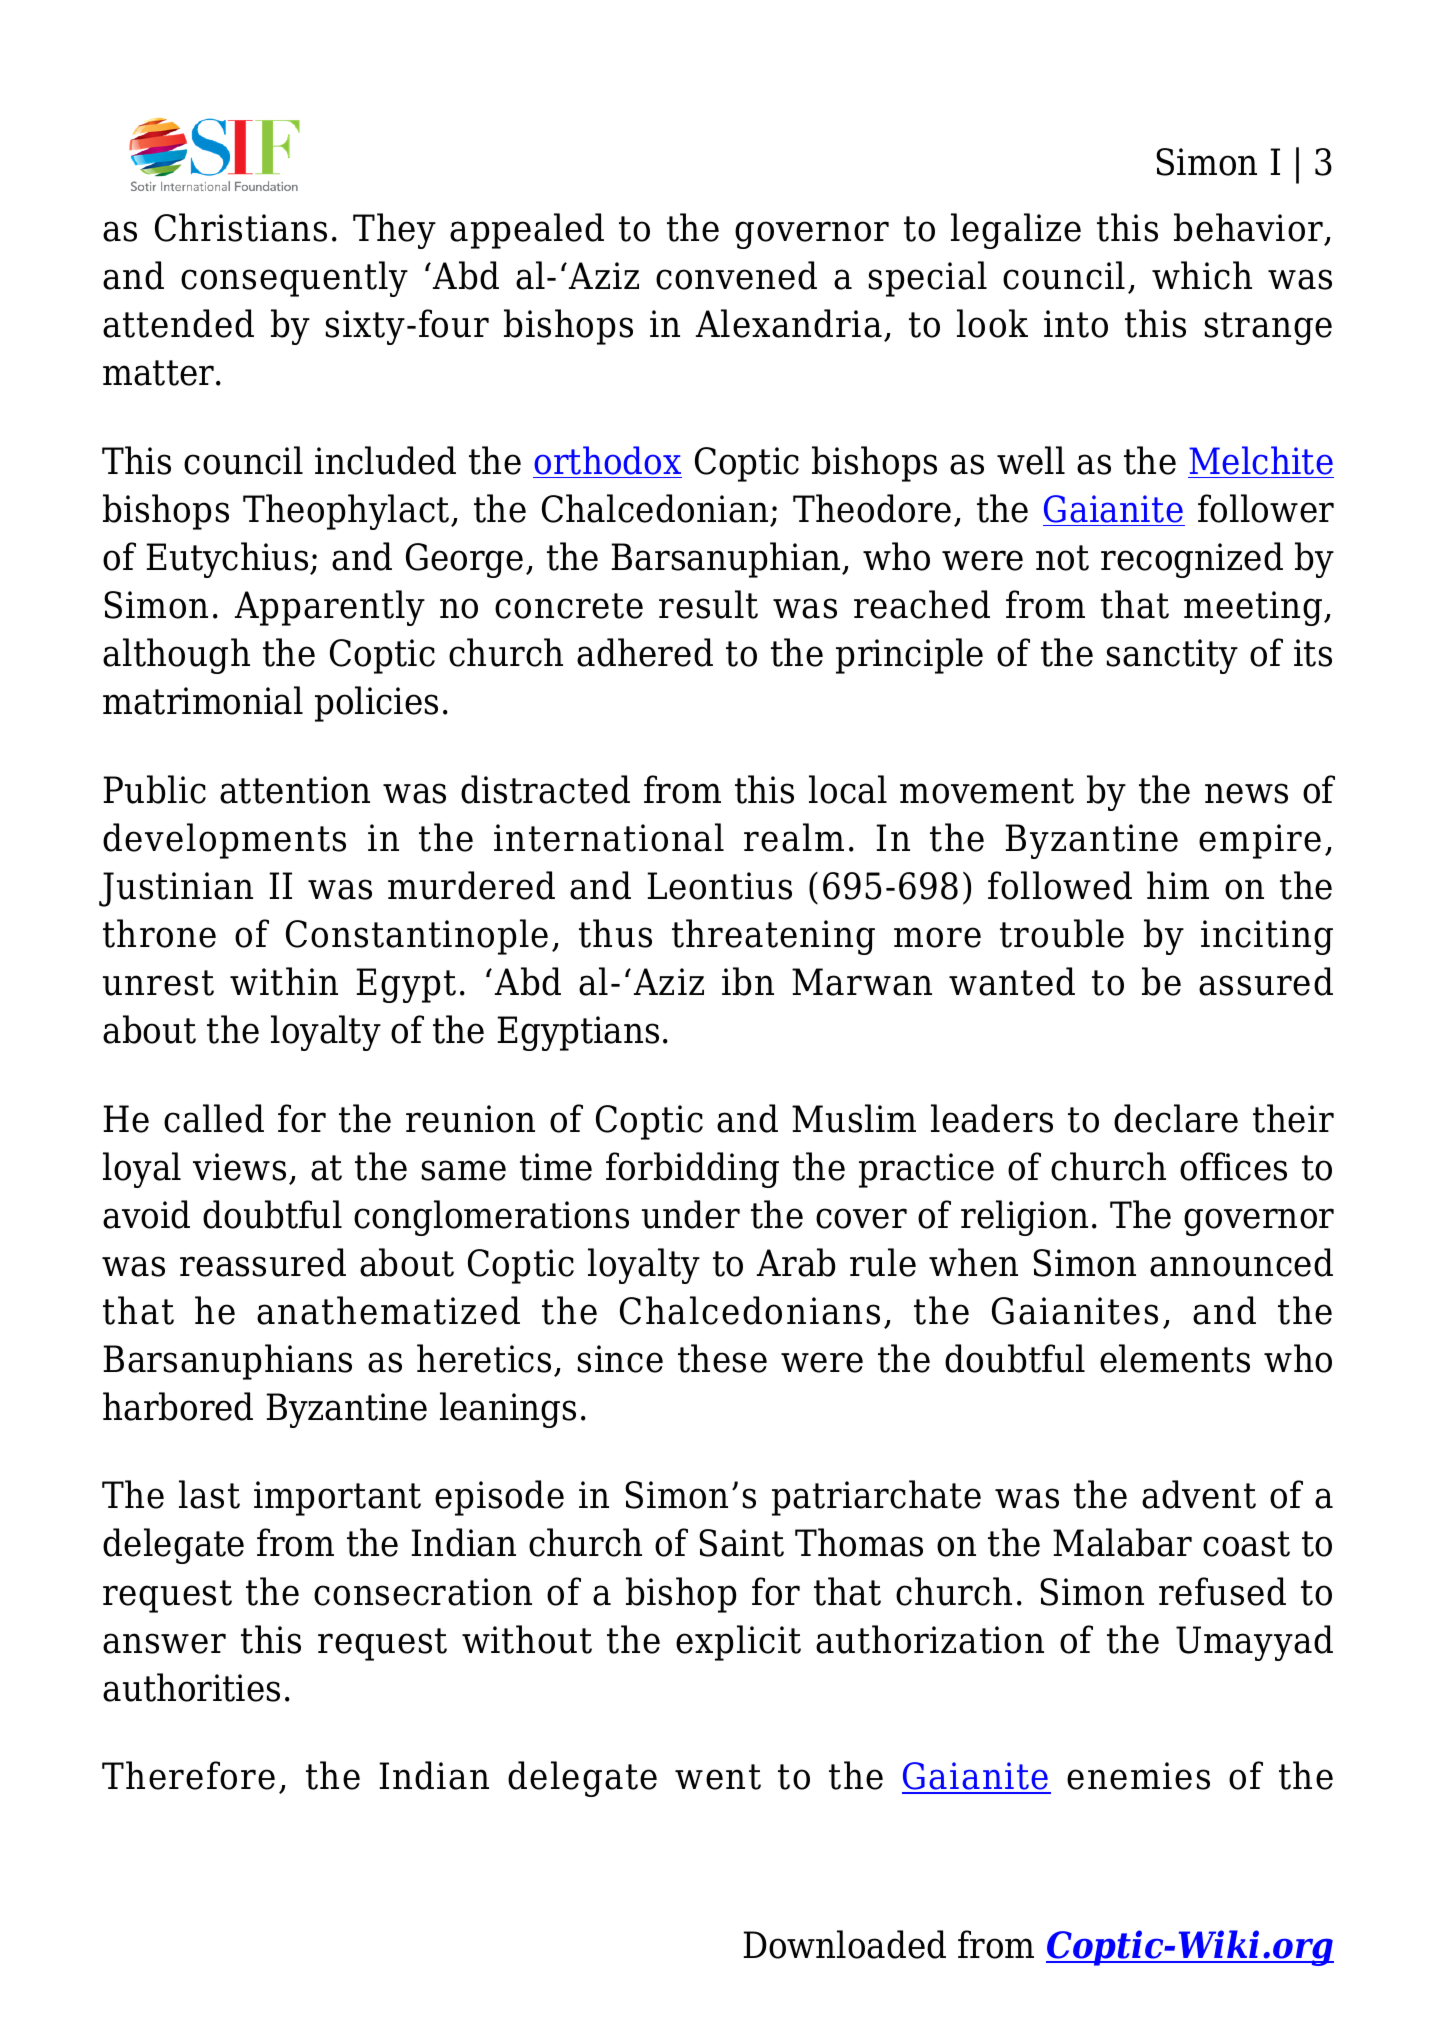 The width and height of the screenshot is (1437, 2032). Describe the element at coordinates (1138, 1776) in the screenshot. I see `enemies` at that location.
